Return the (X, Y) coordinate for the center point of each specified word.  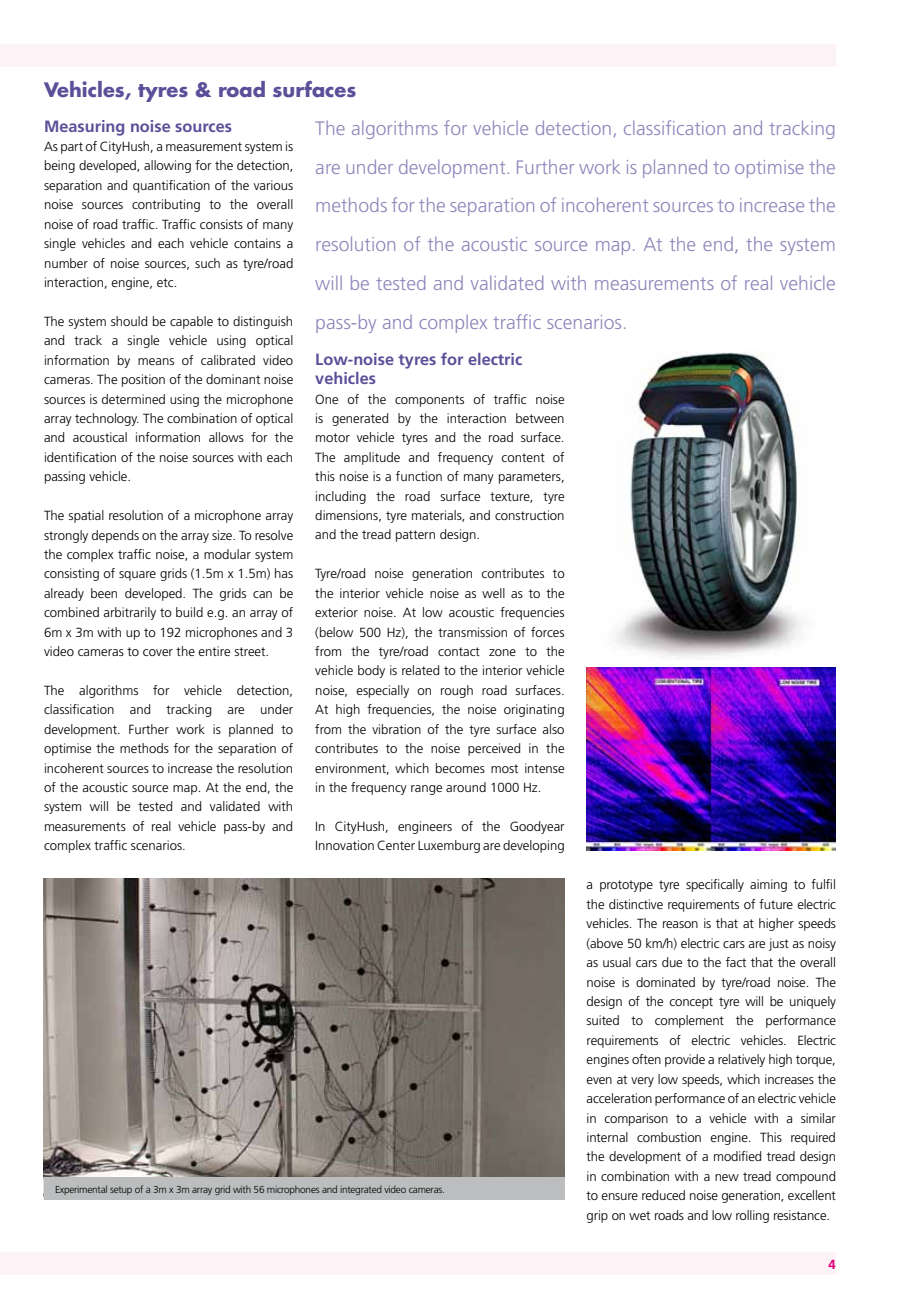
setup (121, 1191)
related (420, 670)
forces (547, 632)
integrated (361, 1190)
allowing (167, 166)
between (540, 418)
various (273, 185)
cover (158, 652)
